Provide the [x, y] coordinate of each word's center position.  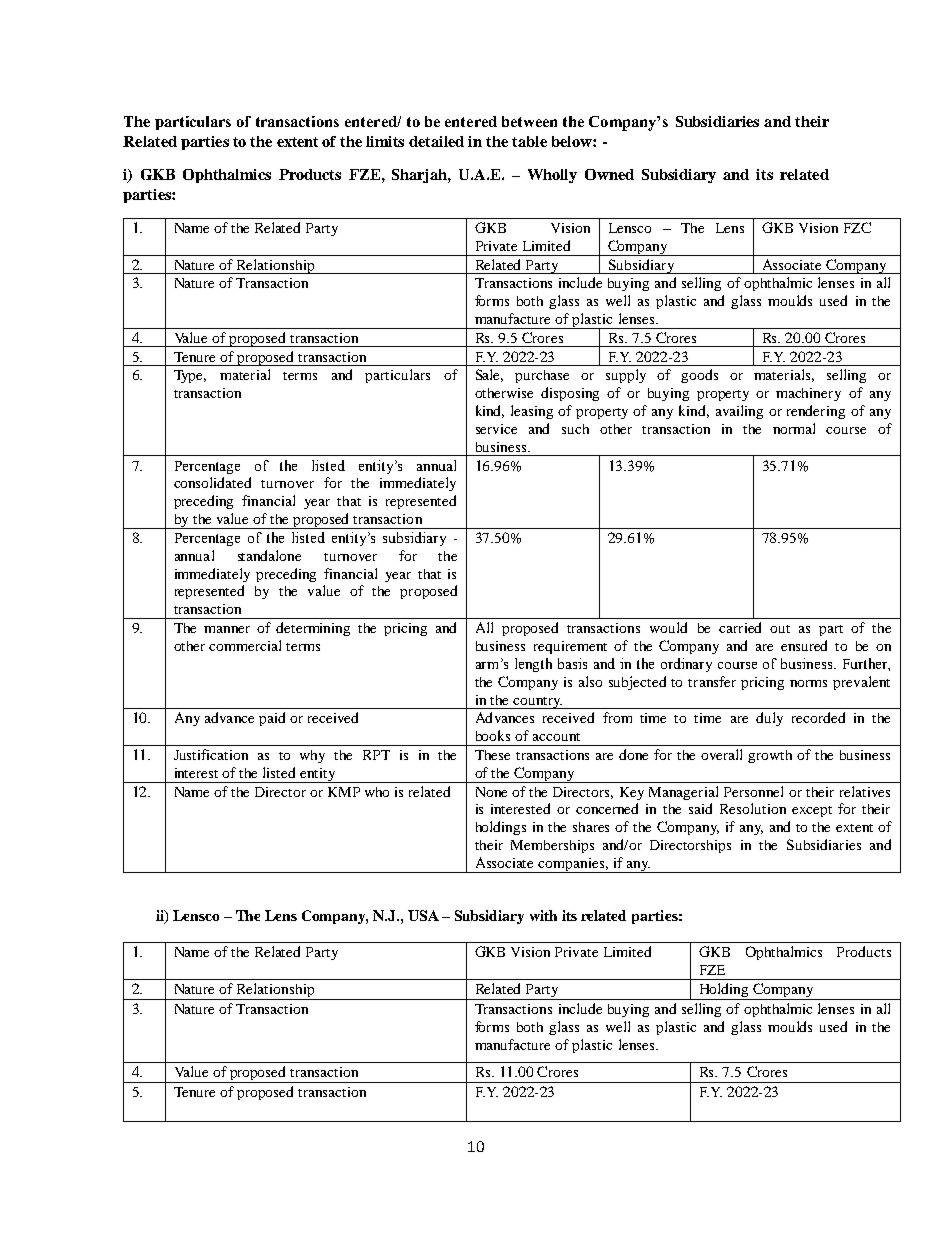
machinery [808, 394]
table [529, 141]
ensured [804, 645]
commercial [245, 645]
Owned [609, 174]
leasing [532, 412]
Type [190, 376]
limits [385, 141]
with [543, 915]
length [533, 665]
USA [423, 915]
